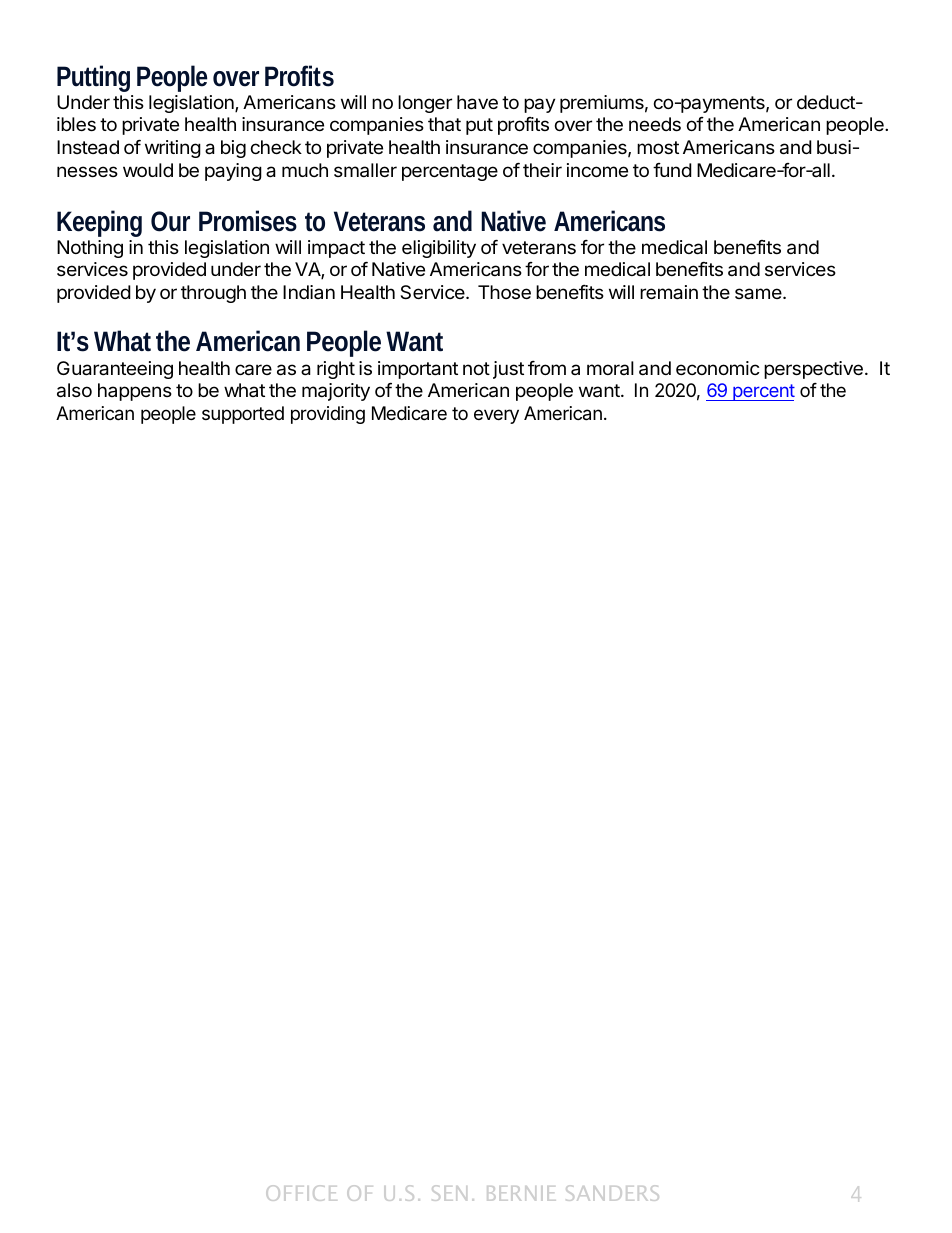 The width and height of the screenshot is (952, 1233). Describe the element at coordinates (213, 294) in the screenshot. I see `through` at that location.
